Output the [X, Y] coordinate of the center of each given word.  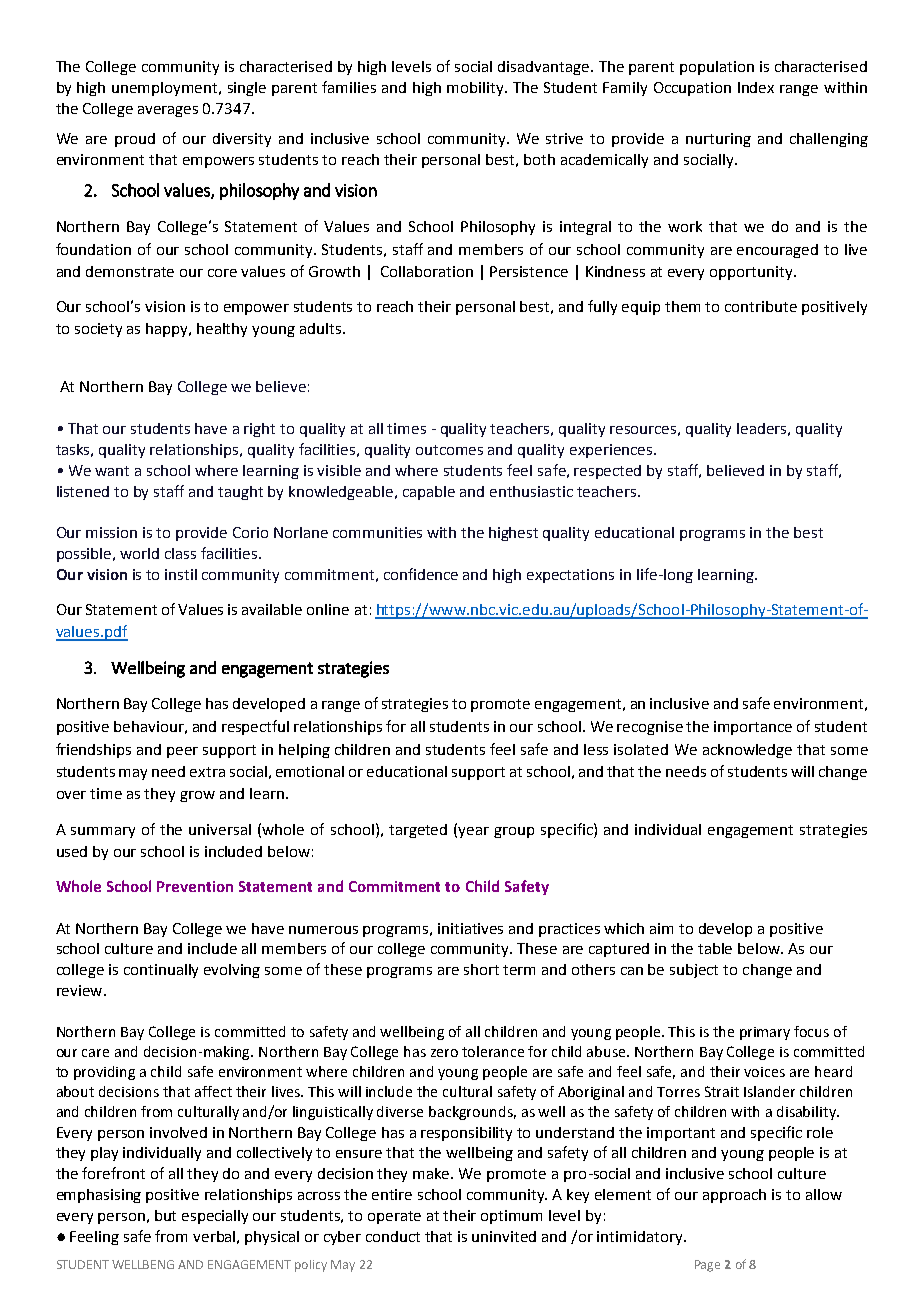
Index [756, 87]
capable [429, 493]
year [473, 832]
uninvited [504, 1236]
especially [215, 1217]
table [715, 948]
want [112, 471]
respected [607, 472]
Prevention [195, 886]
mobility [476, 89]
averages [168, 111]
